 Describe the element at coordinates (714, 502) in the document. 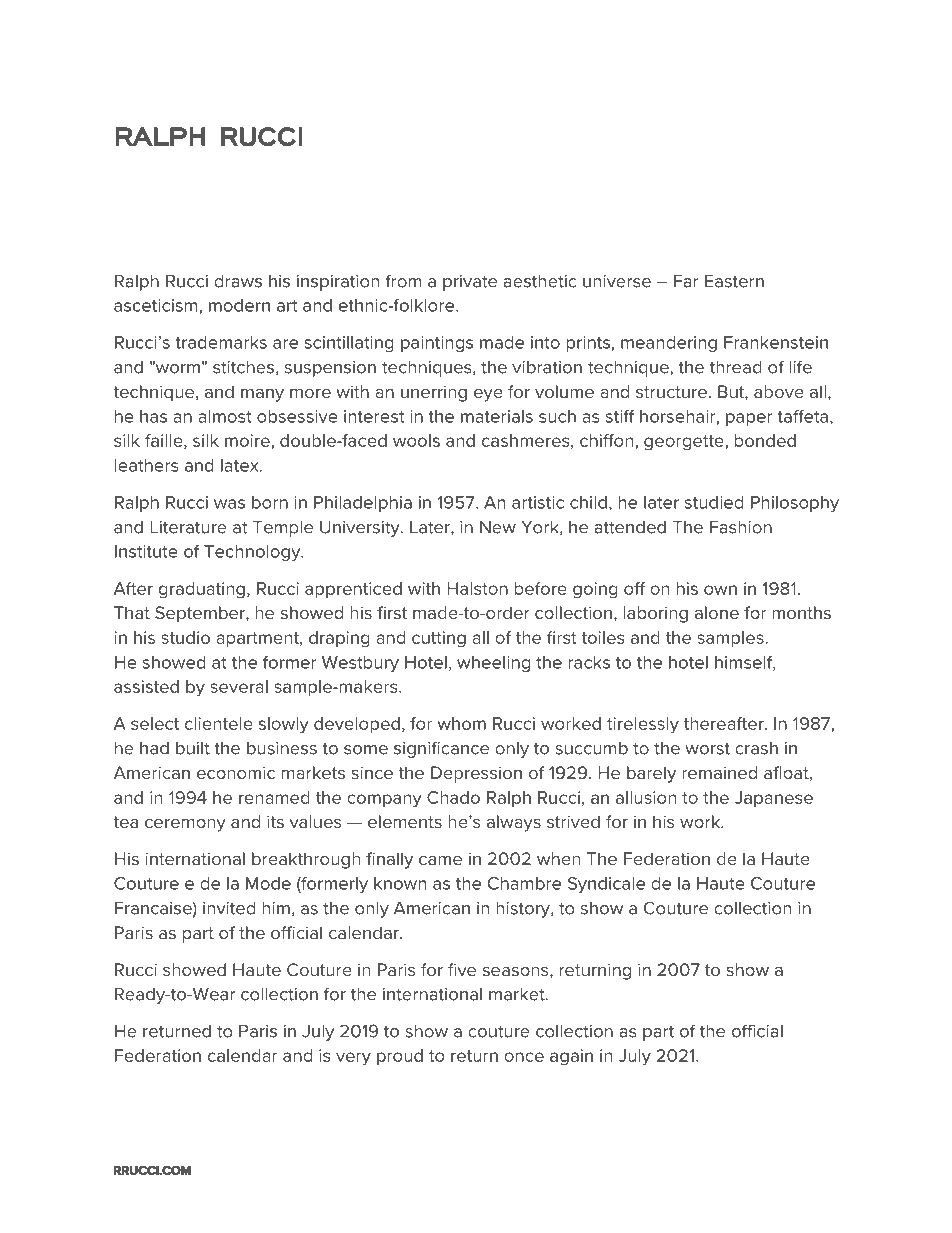

I see `studied` at that location.
